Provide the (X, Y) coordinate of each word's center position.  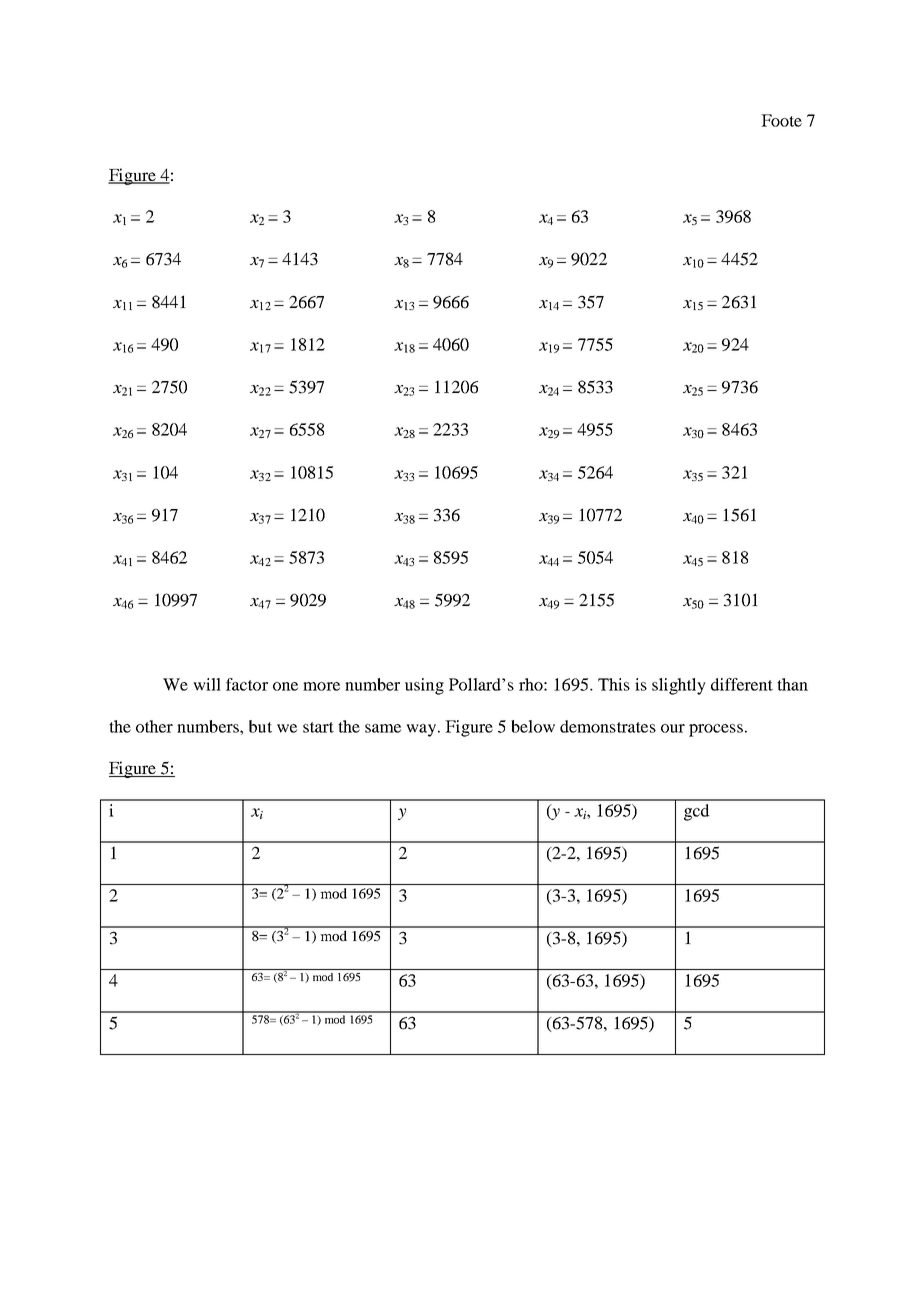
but (260, 726)
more (321, 686)
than (792, 684)
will (207, 684)
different (742, 684)
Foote (781, 120)
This (614, 684)
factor (247, 684)
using (424, 686)
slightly (679, 686)
